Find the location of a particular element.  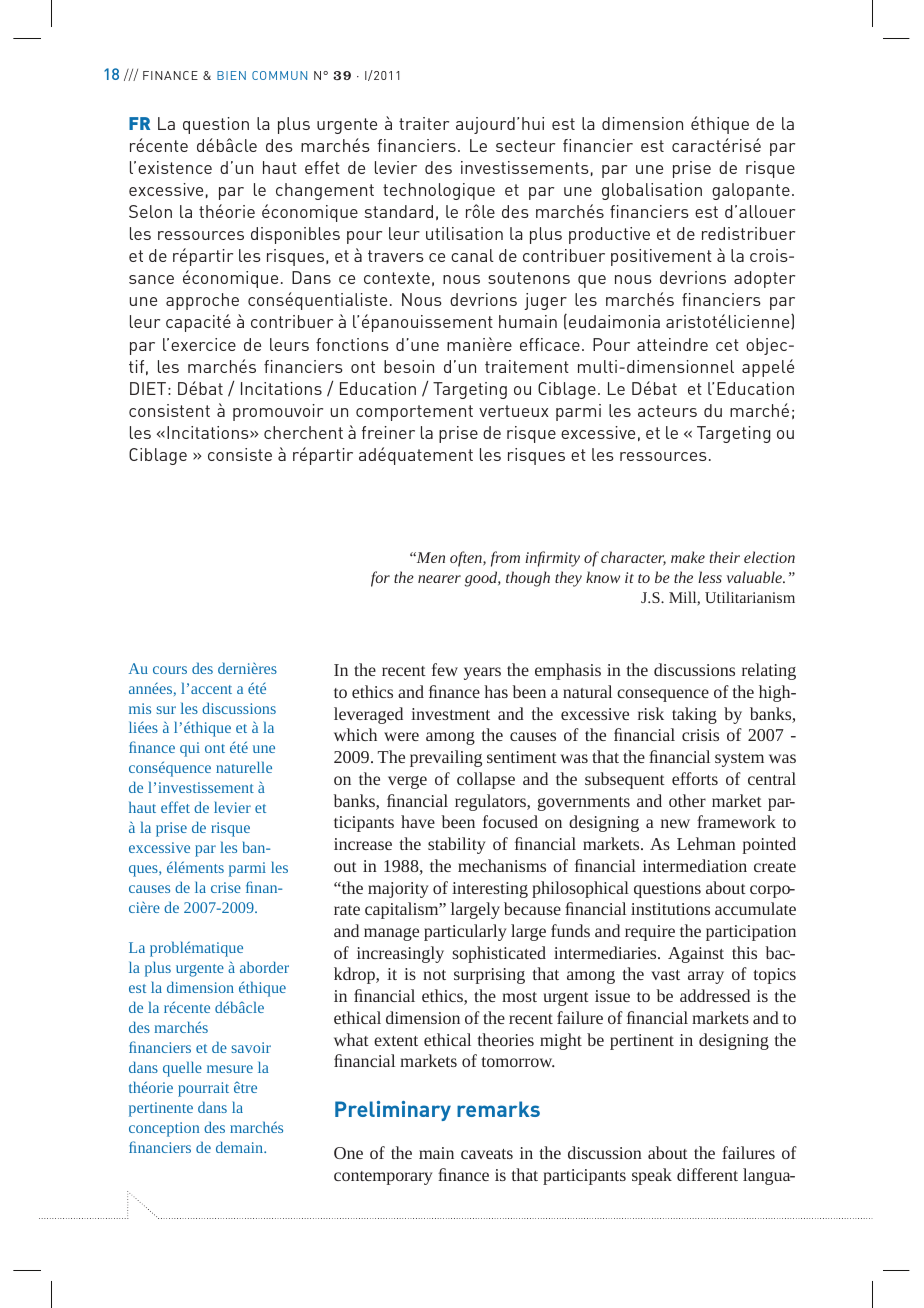

globalisation is located at coordinates (652, 191).
